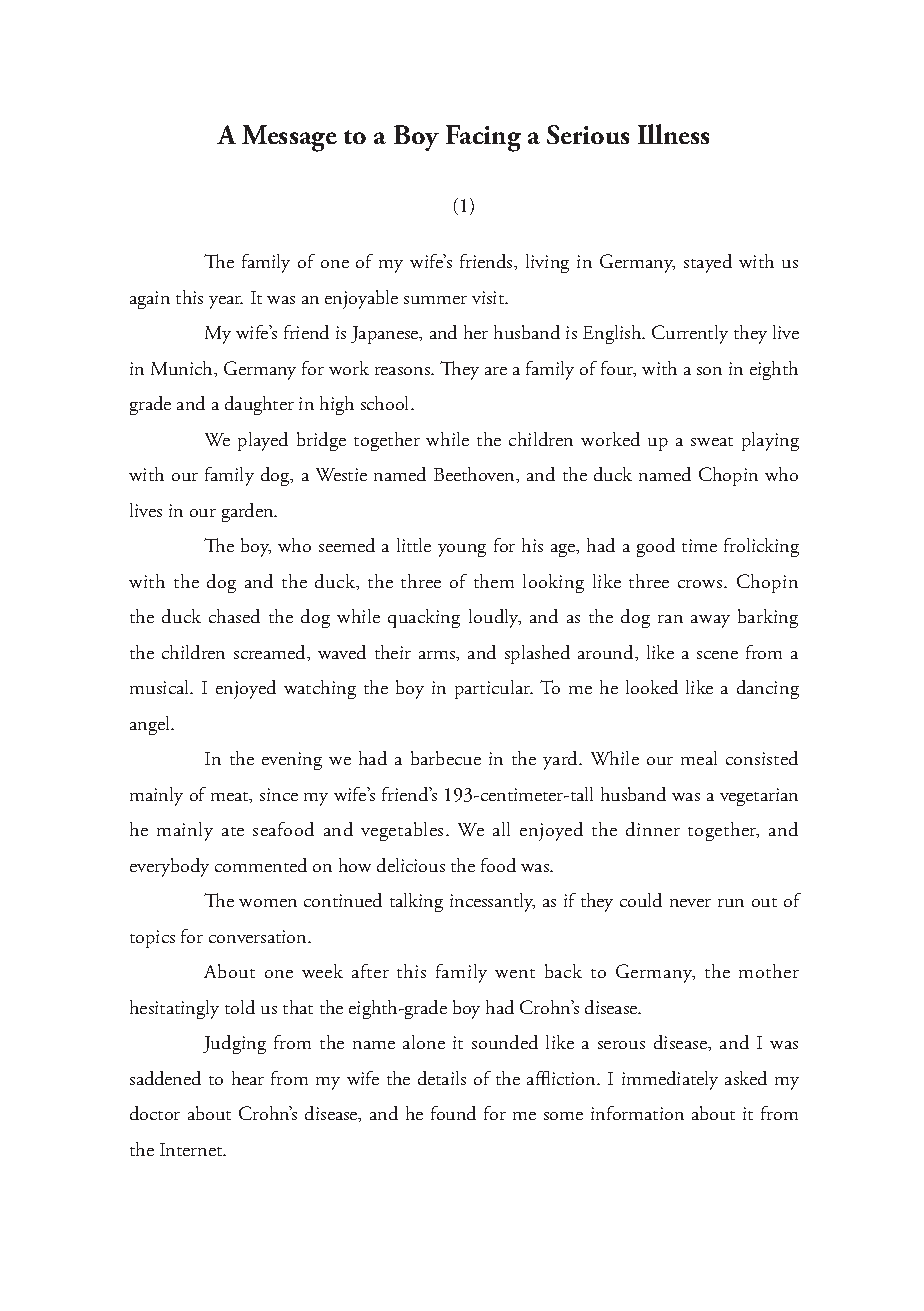  Describe the element at coordinates (231, 797) in the page. I see `meat` at that location.
